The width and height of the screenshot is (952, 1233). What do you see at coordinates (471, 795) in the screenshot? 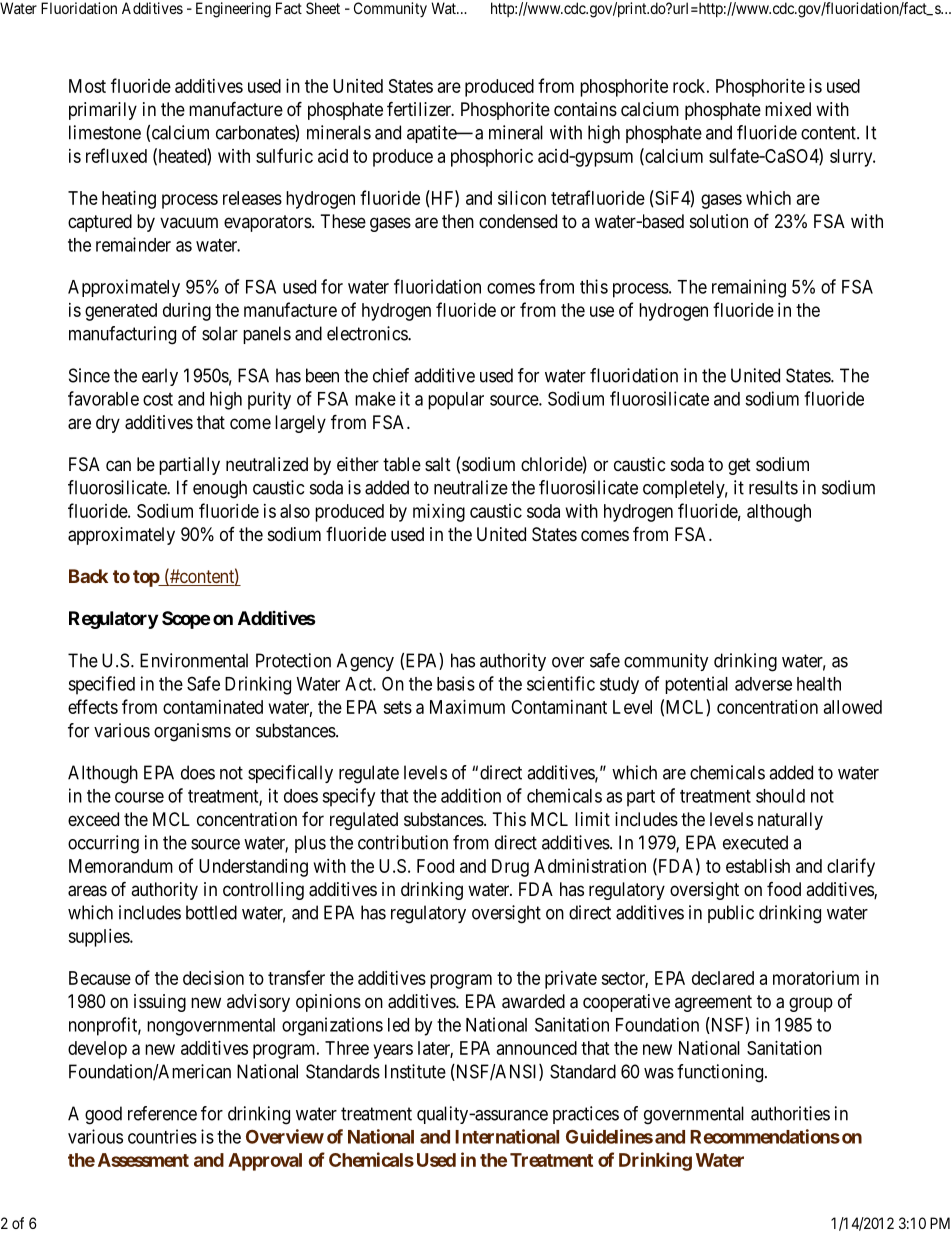
I see `addition` at bounding box center [471, 795].
